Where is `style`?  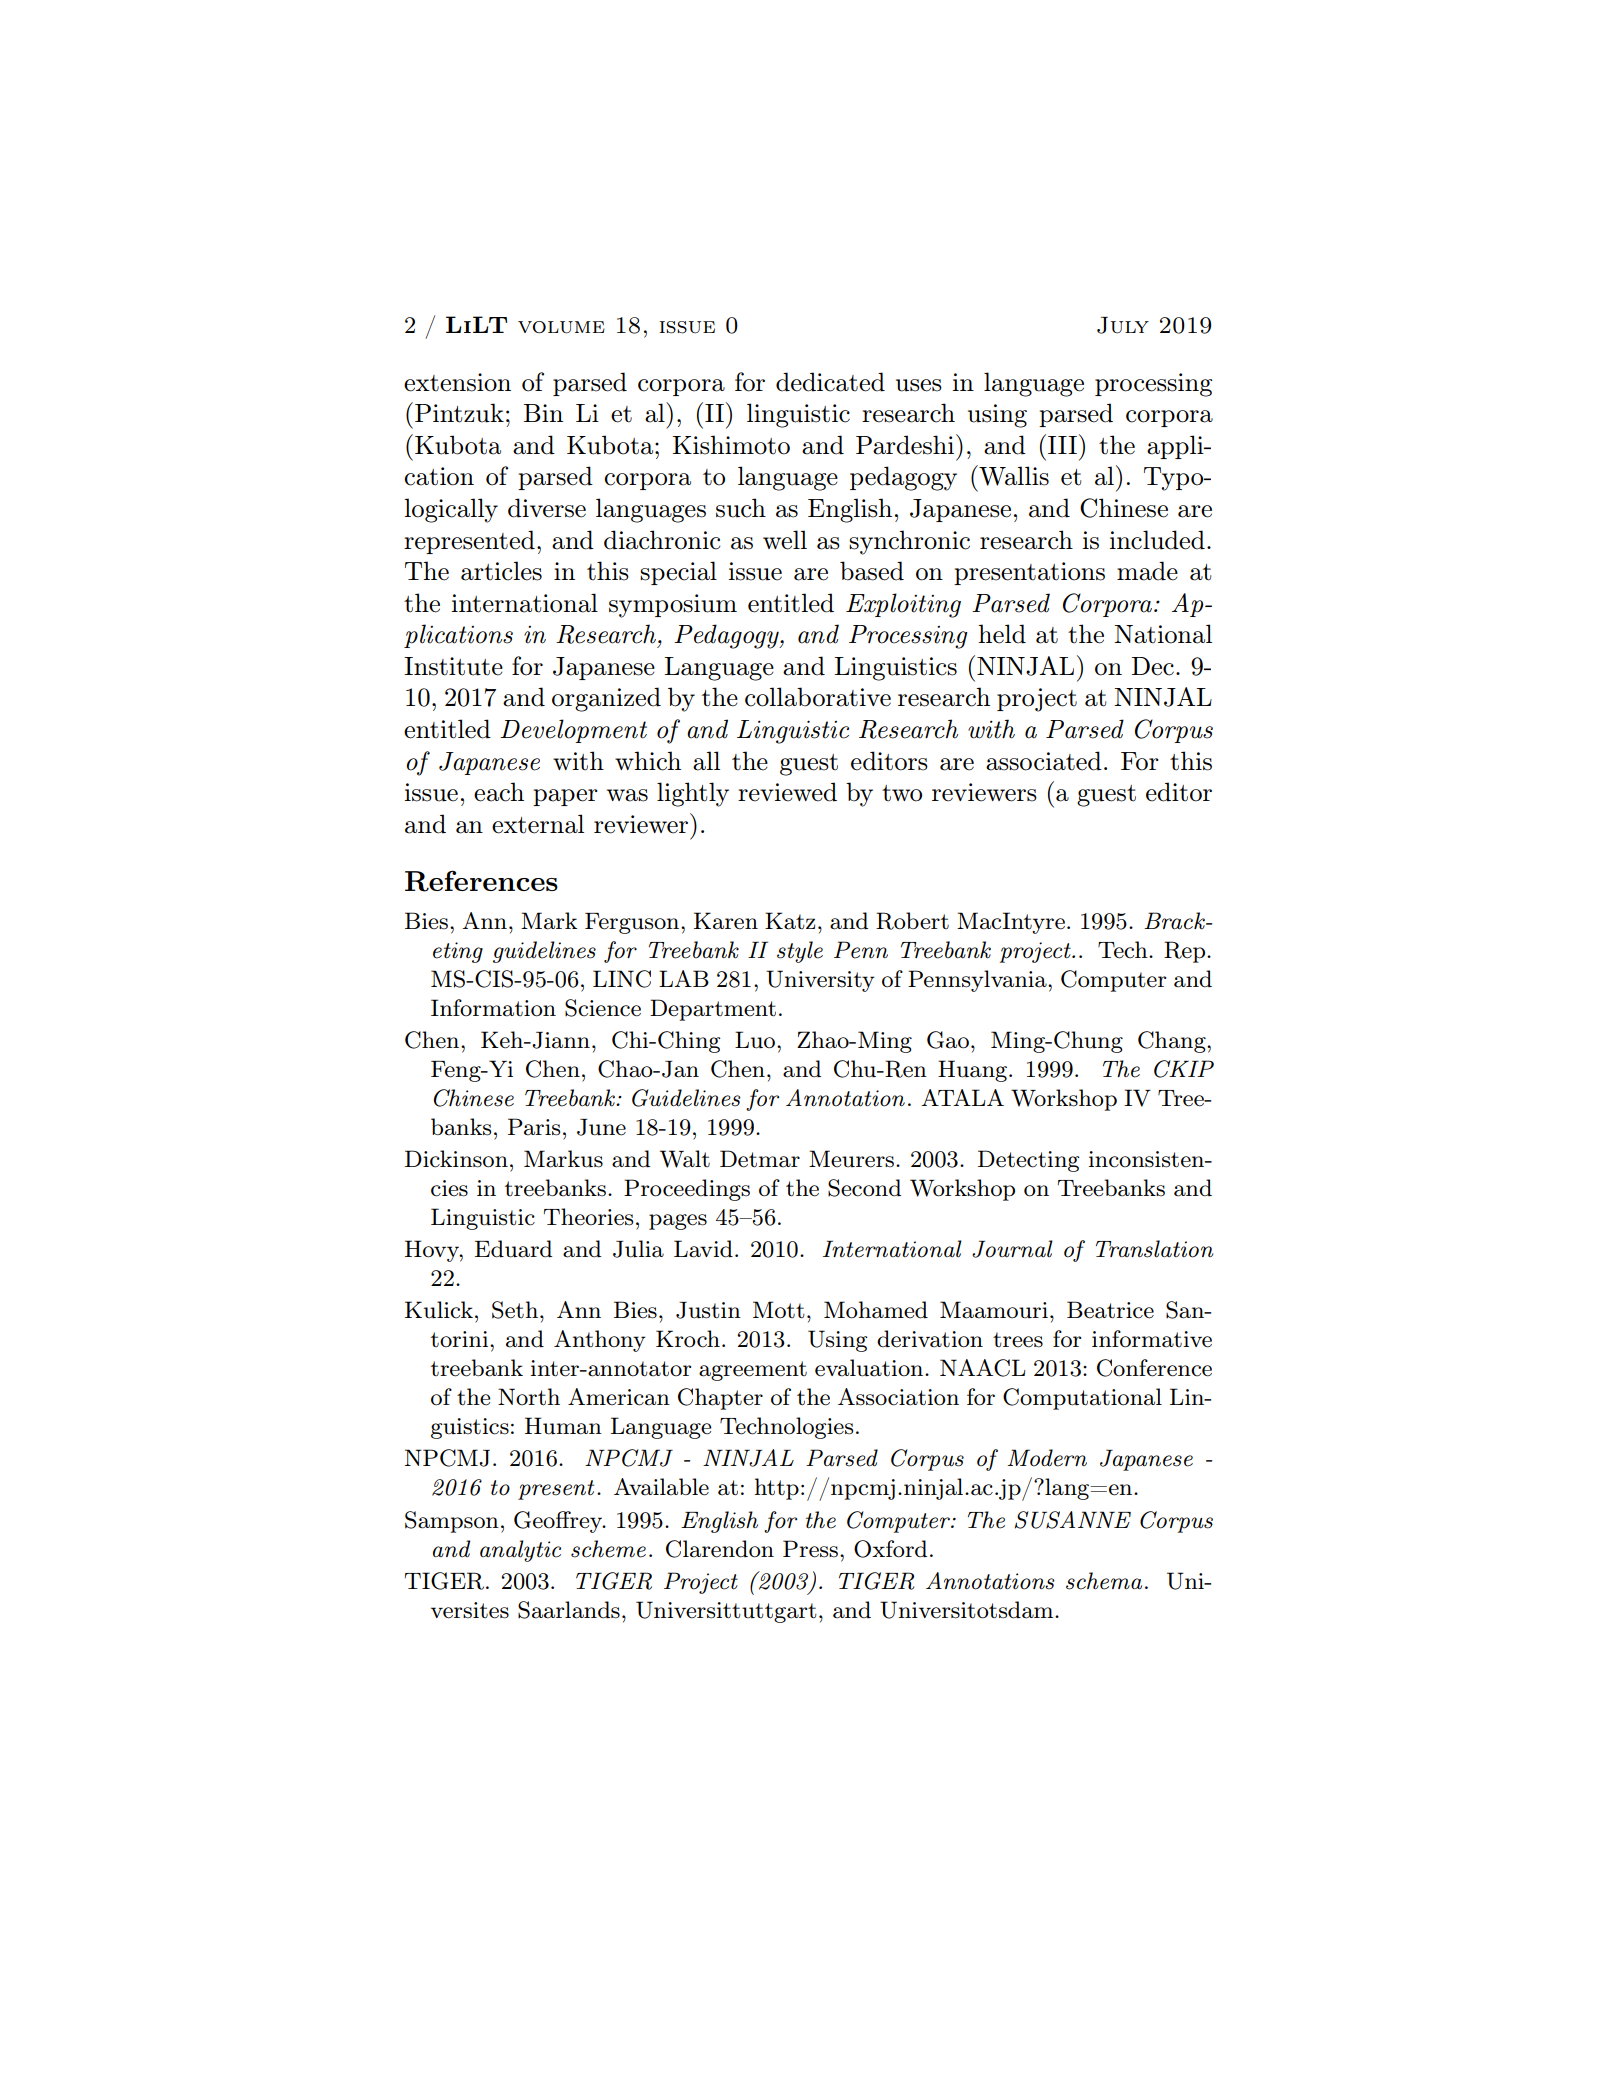 style is located at coordinates (800, 952).
